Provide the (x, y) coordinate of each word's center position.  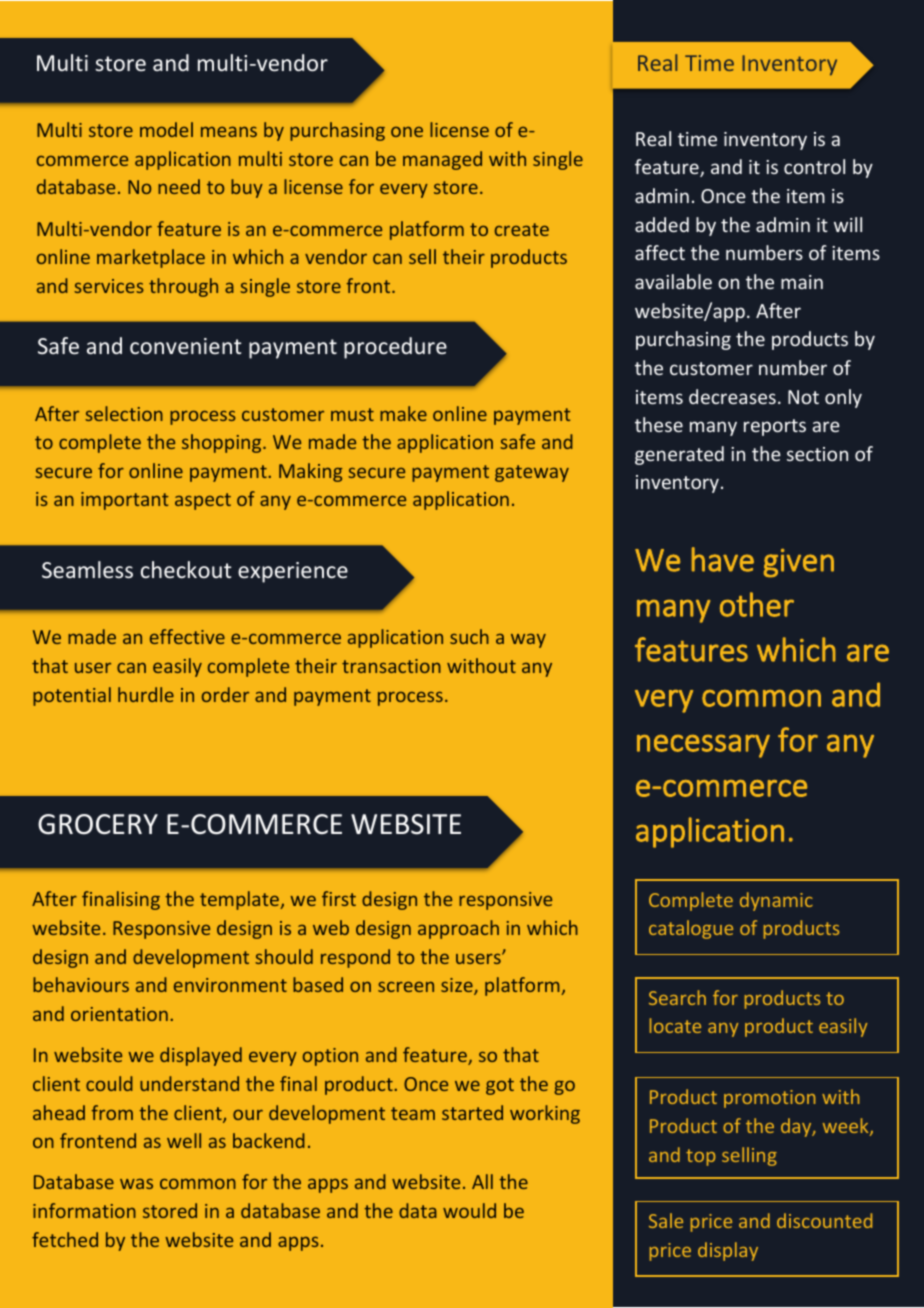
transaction (391, 666)
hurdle (146, 694)
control (814, 166)
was (136, 1184)
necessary (703, 746)
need (179, 186)
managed (442, 160)
